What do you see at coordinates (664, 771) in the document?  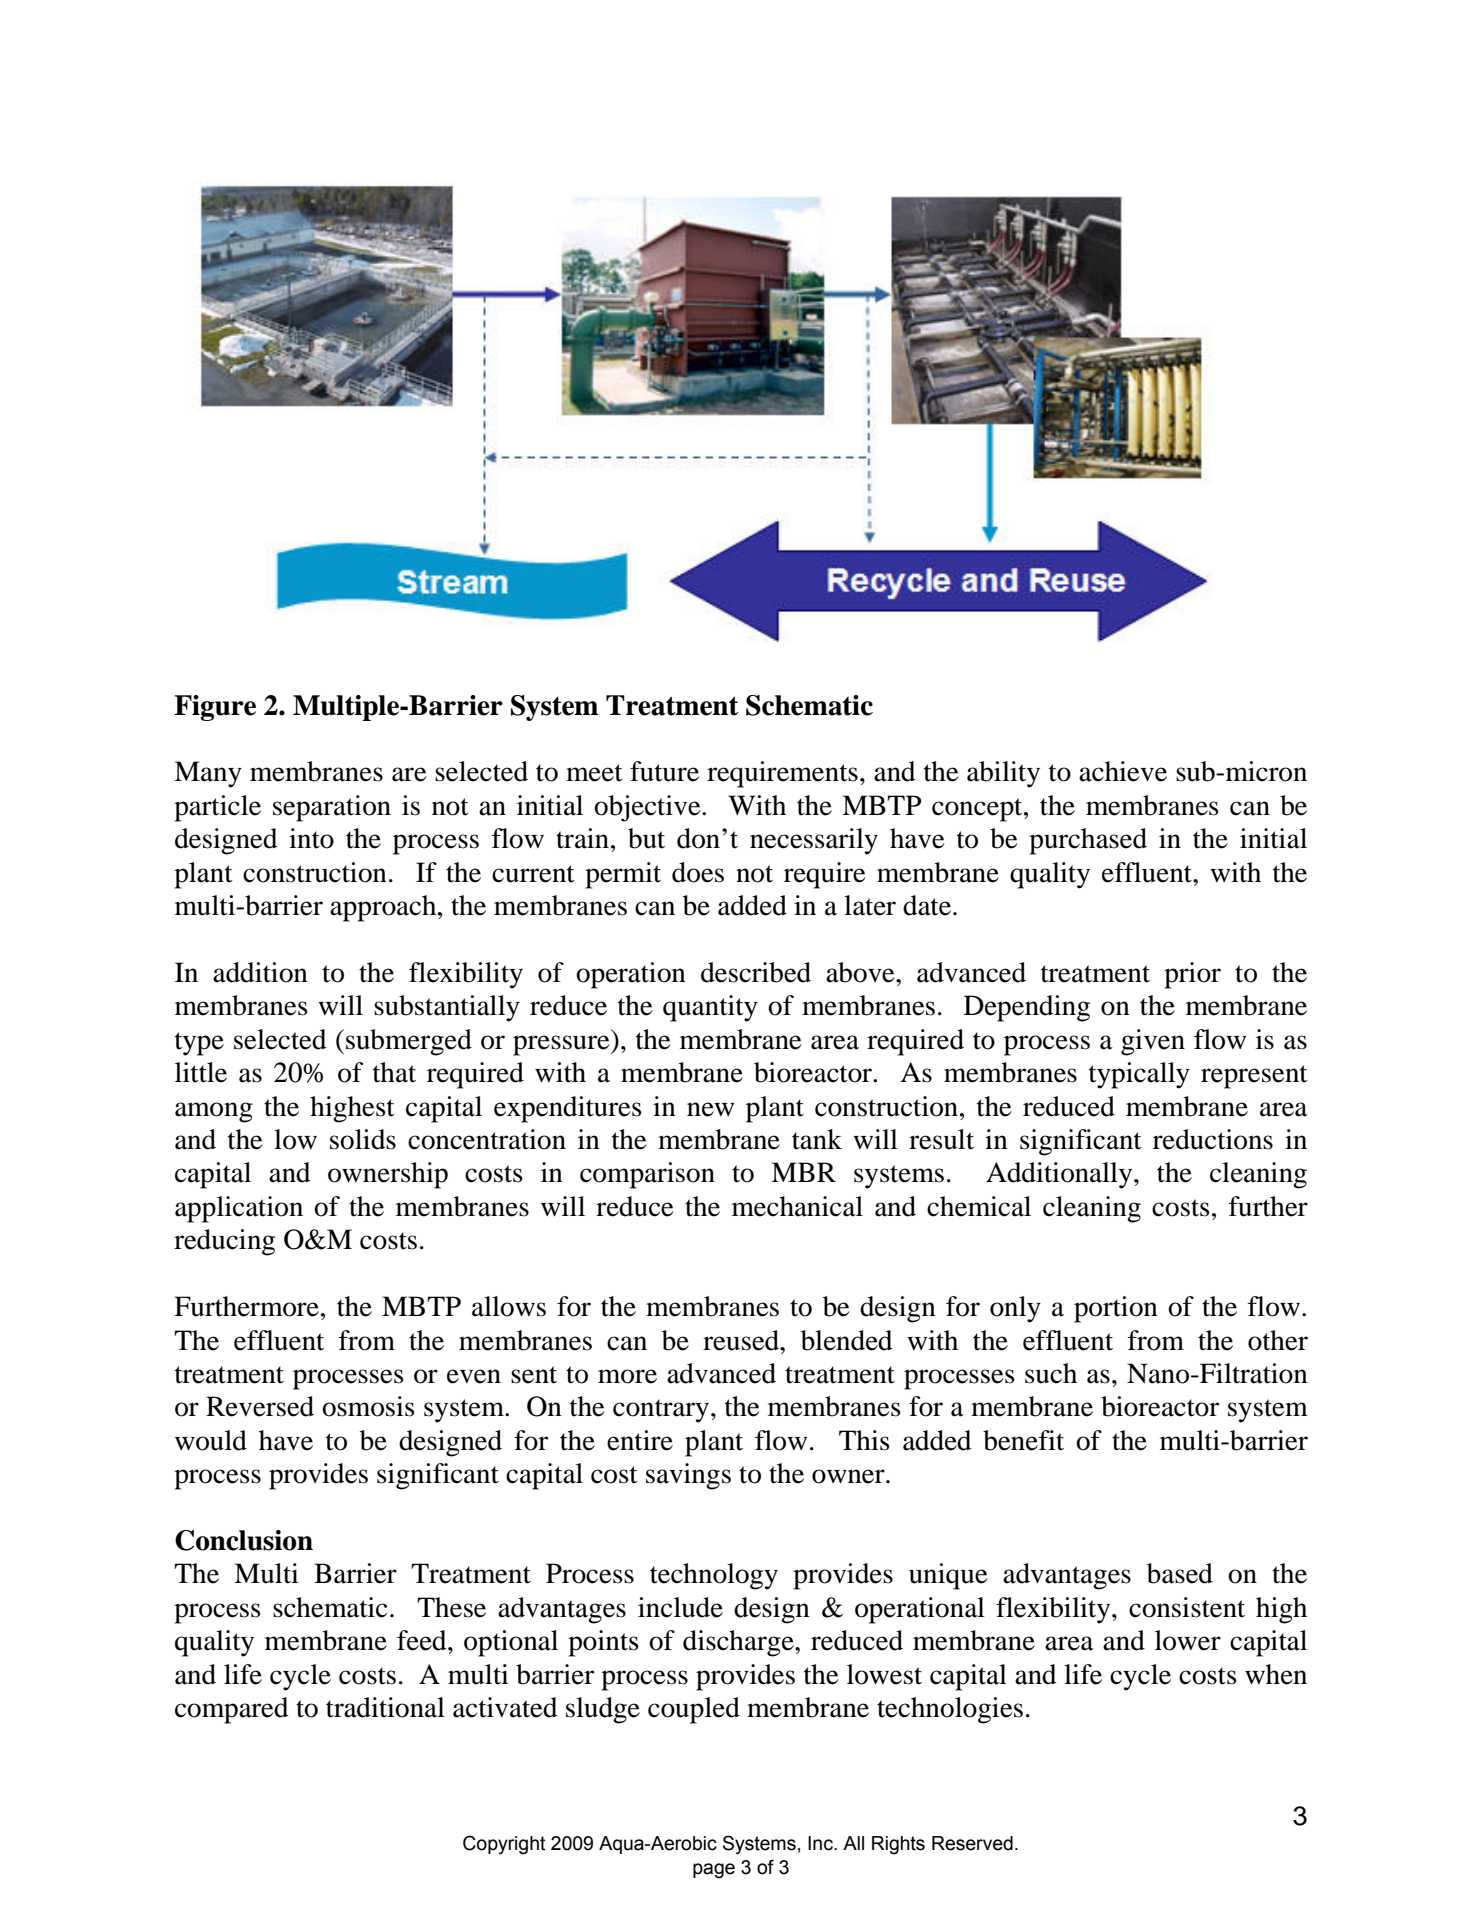 I see `future` at bounding box center [664, 771].
